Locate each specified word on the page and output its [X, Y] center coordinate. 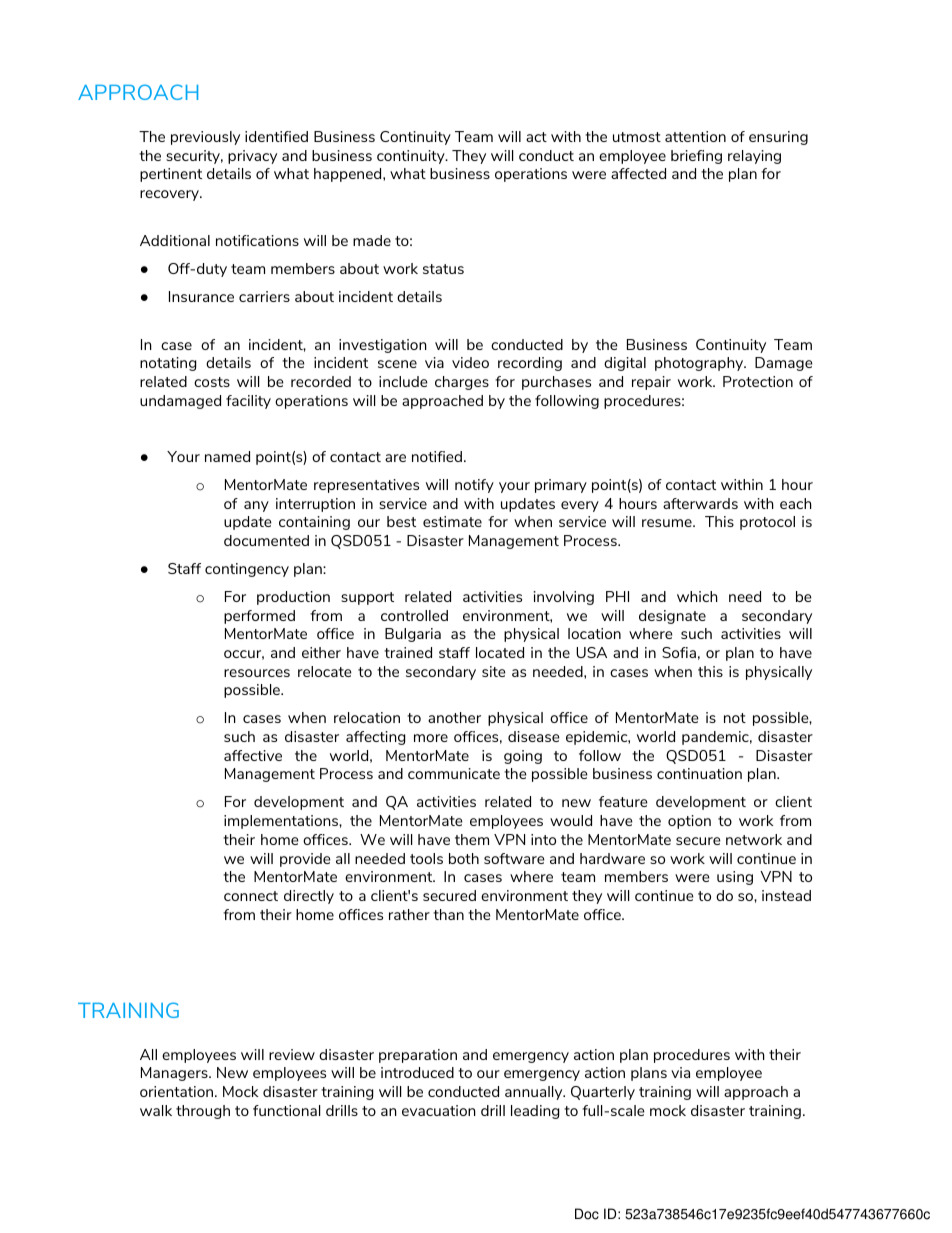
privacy [252, 157]
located [500, 652]
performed [259, 617]
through [203, 1112]
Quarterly [603, 1093]
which [697, 596]
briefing [696, 157]
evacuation [439, 1110]
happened [349, 175]
